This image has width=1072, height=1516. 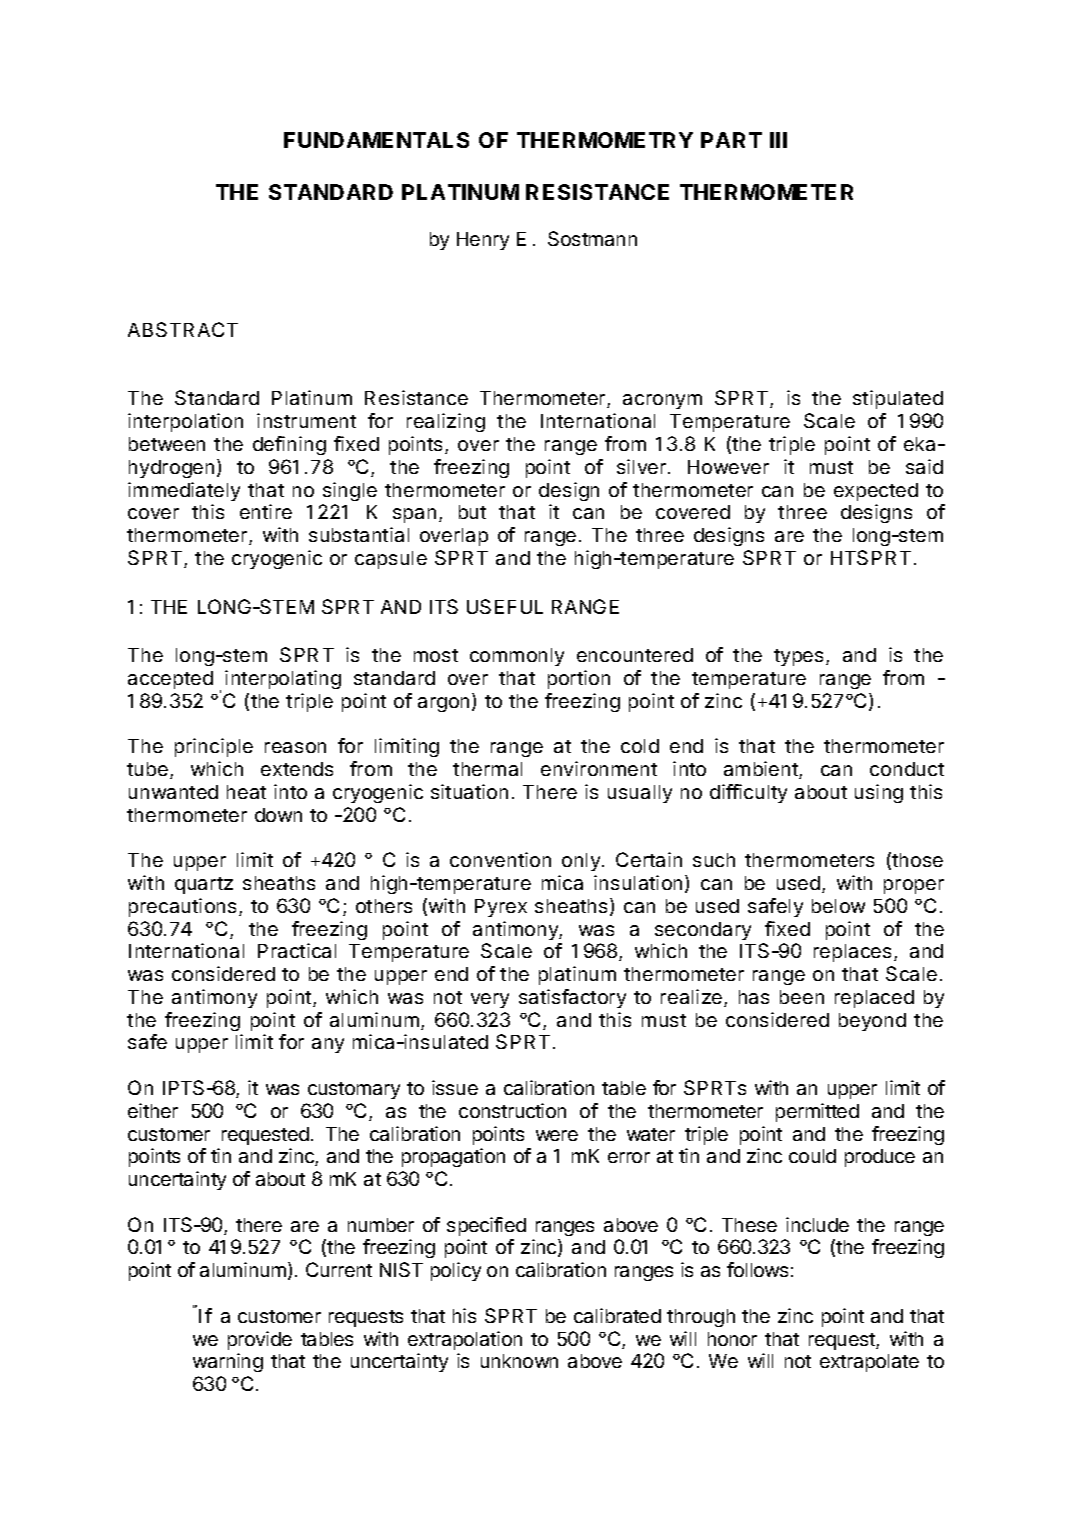 I want to click on replaces, so click(x=852, y=953).
